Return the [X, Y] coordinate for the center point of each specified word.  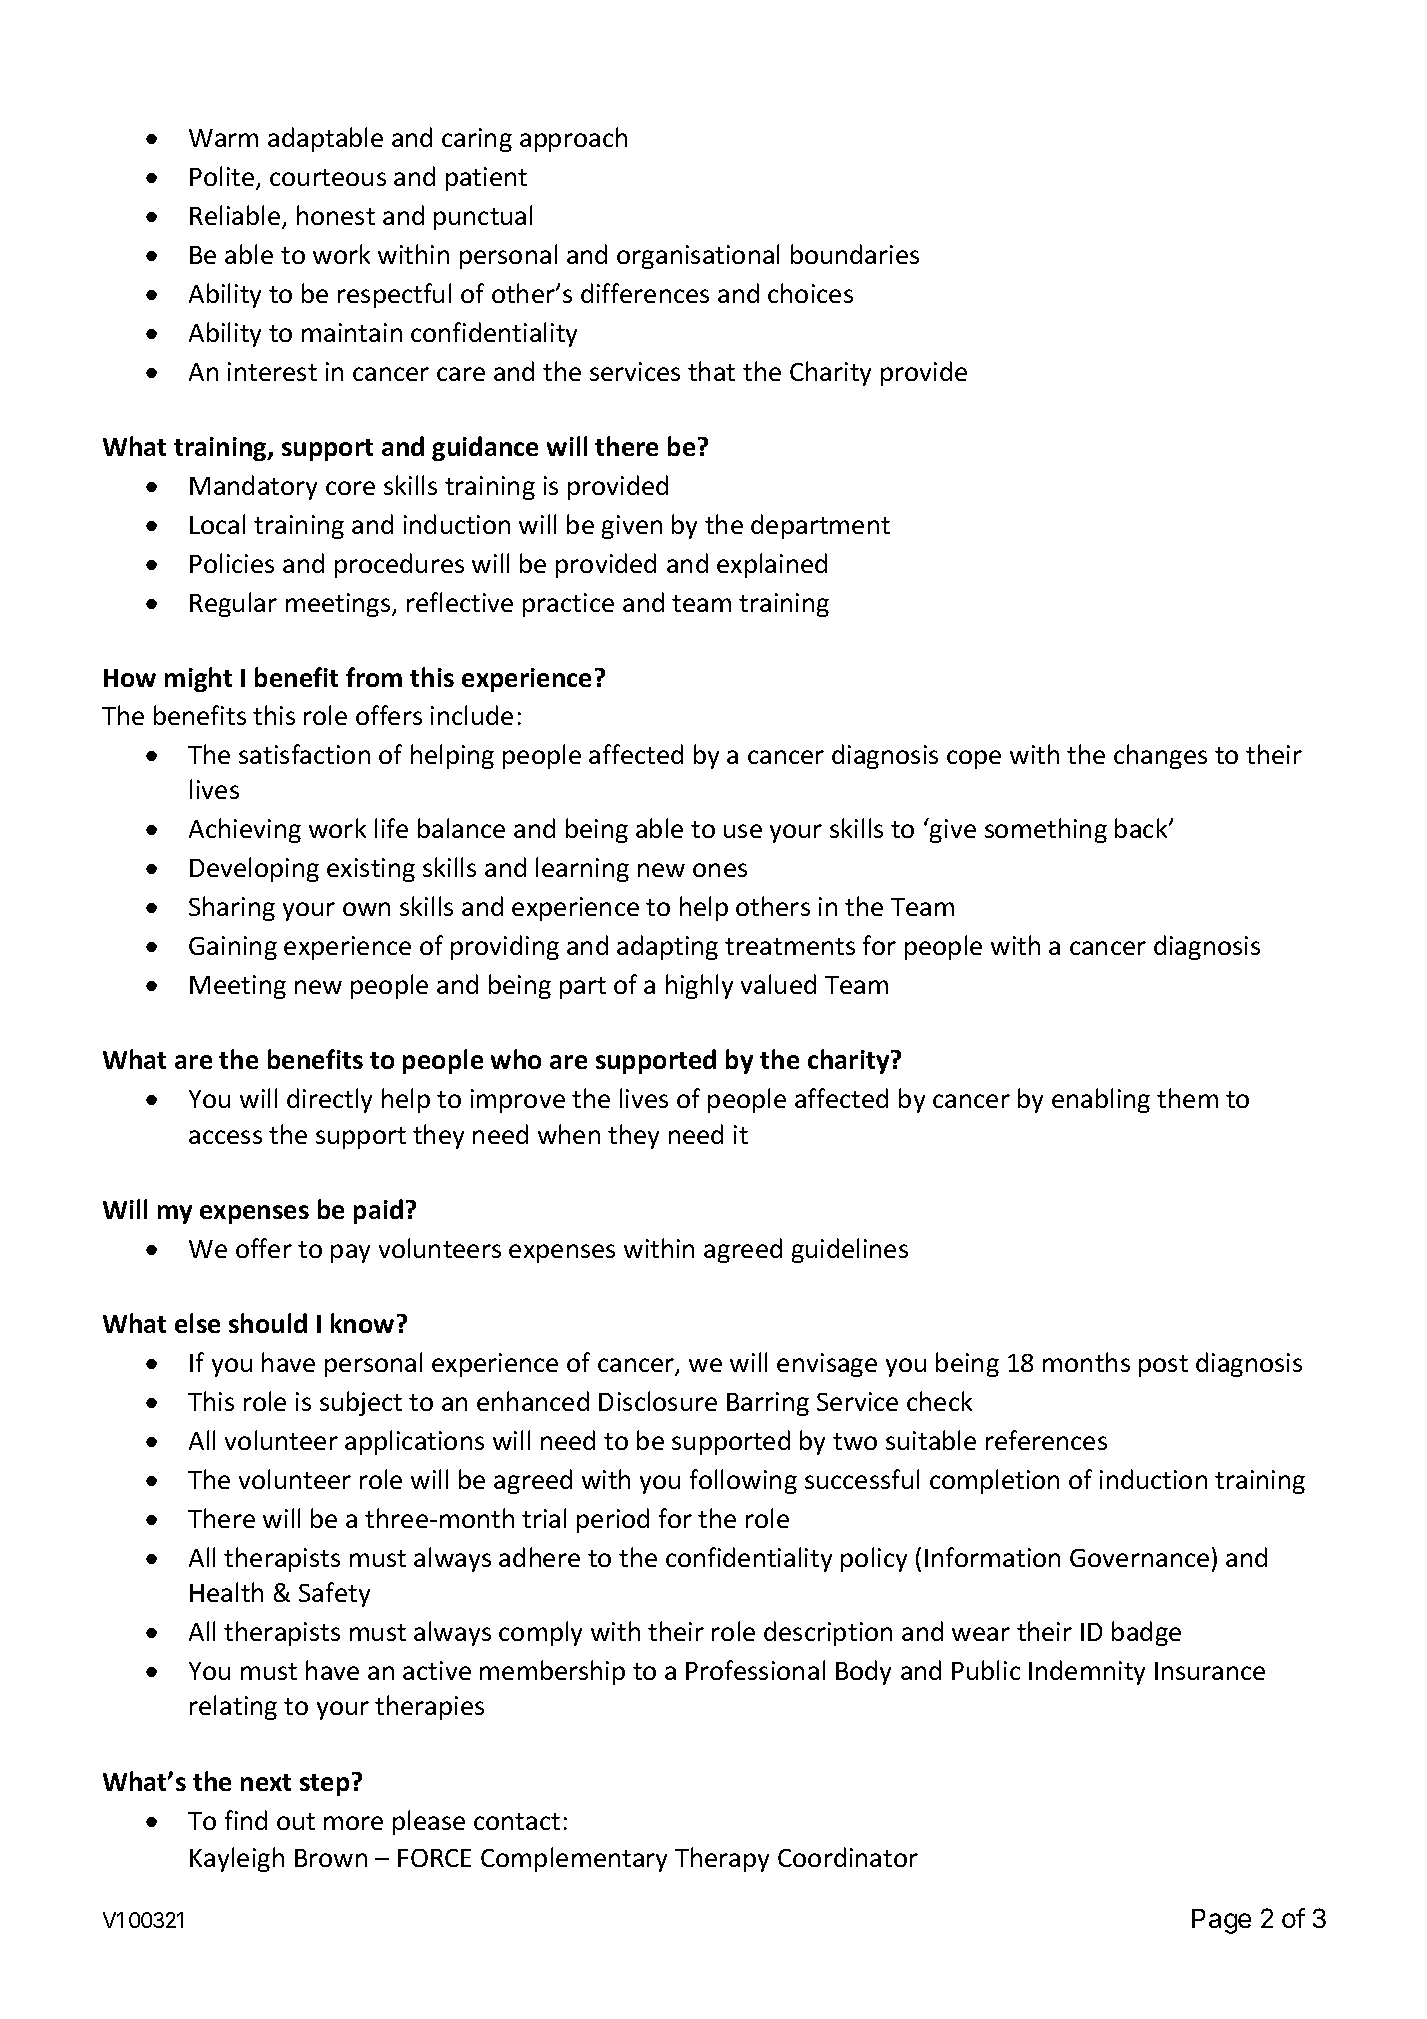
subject [361, 1403]
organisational [698, 256]
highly [699, 986]
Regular [233, 604]
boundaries [855, 254]
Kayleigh [237, 1859]
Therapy [722, 1859]
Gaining [233, 948]
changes [1160, 756]
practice [568, 605]
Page [1221, 1921]
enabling [1101, 1100]
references [1046, 1440]
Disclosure [658, 1401]
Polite [223, 177]
